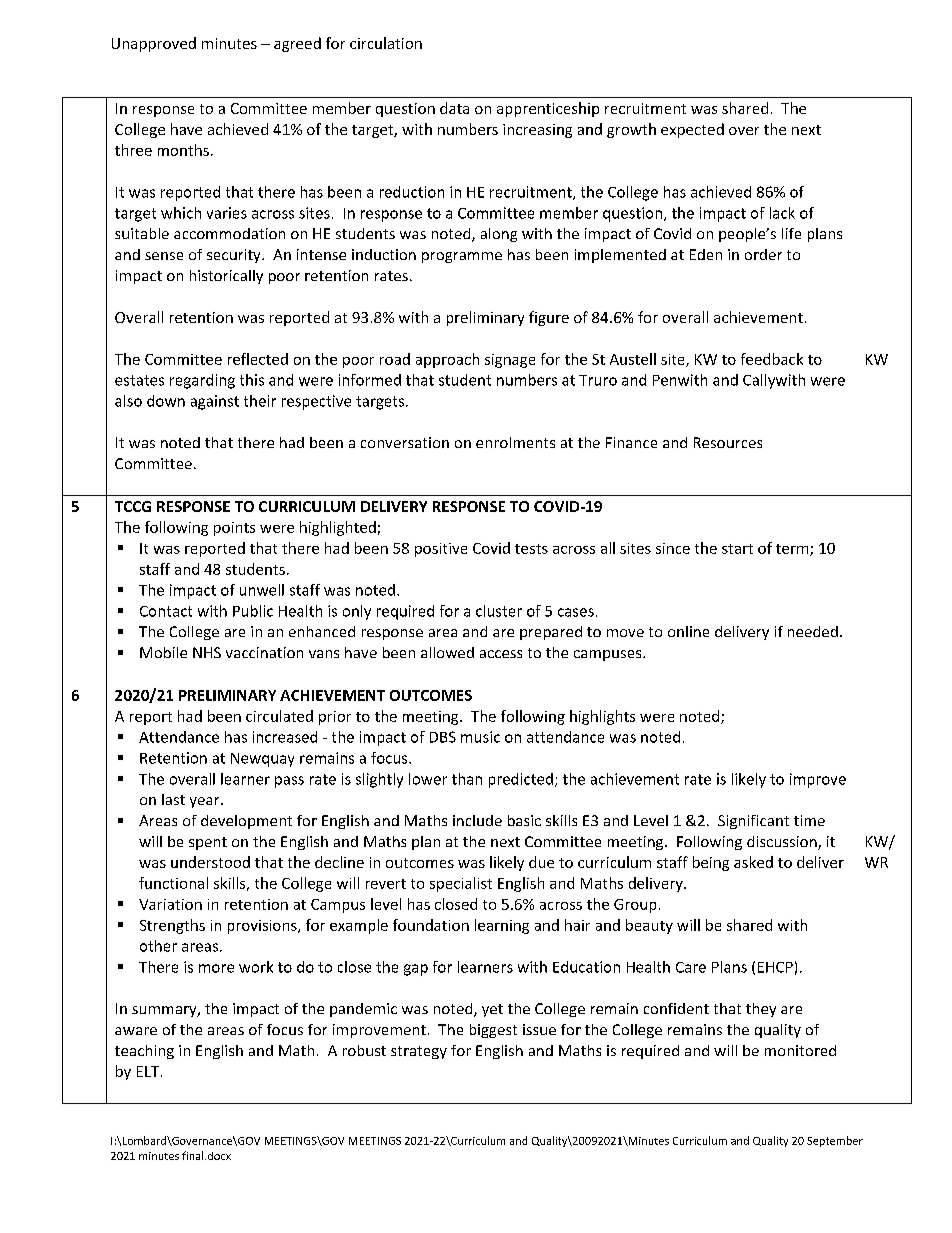  What do you see at coordinates (154, 44) in the document?
I see `Unapproved` at bounding box center [154, 44].
